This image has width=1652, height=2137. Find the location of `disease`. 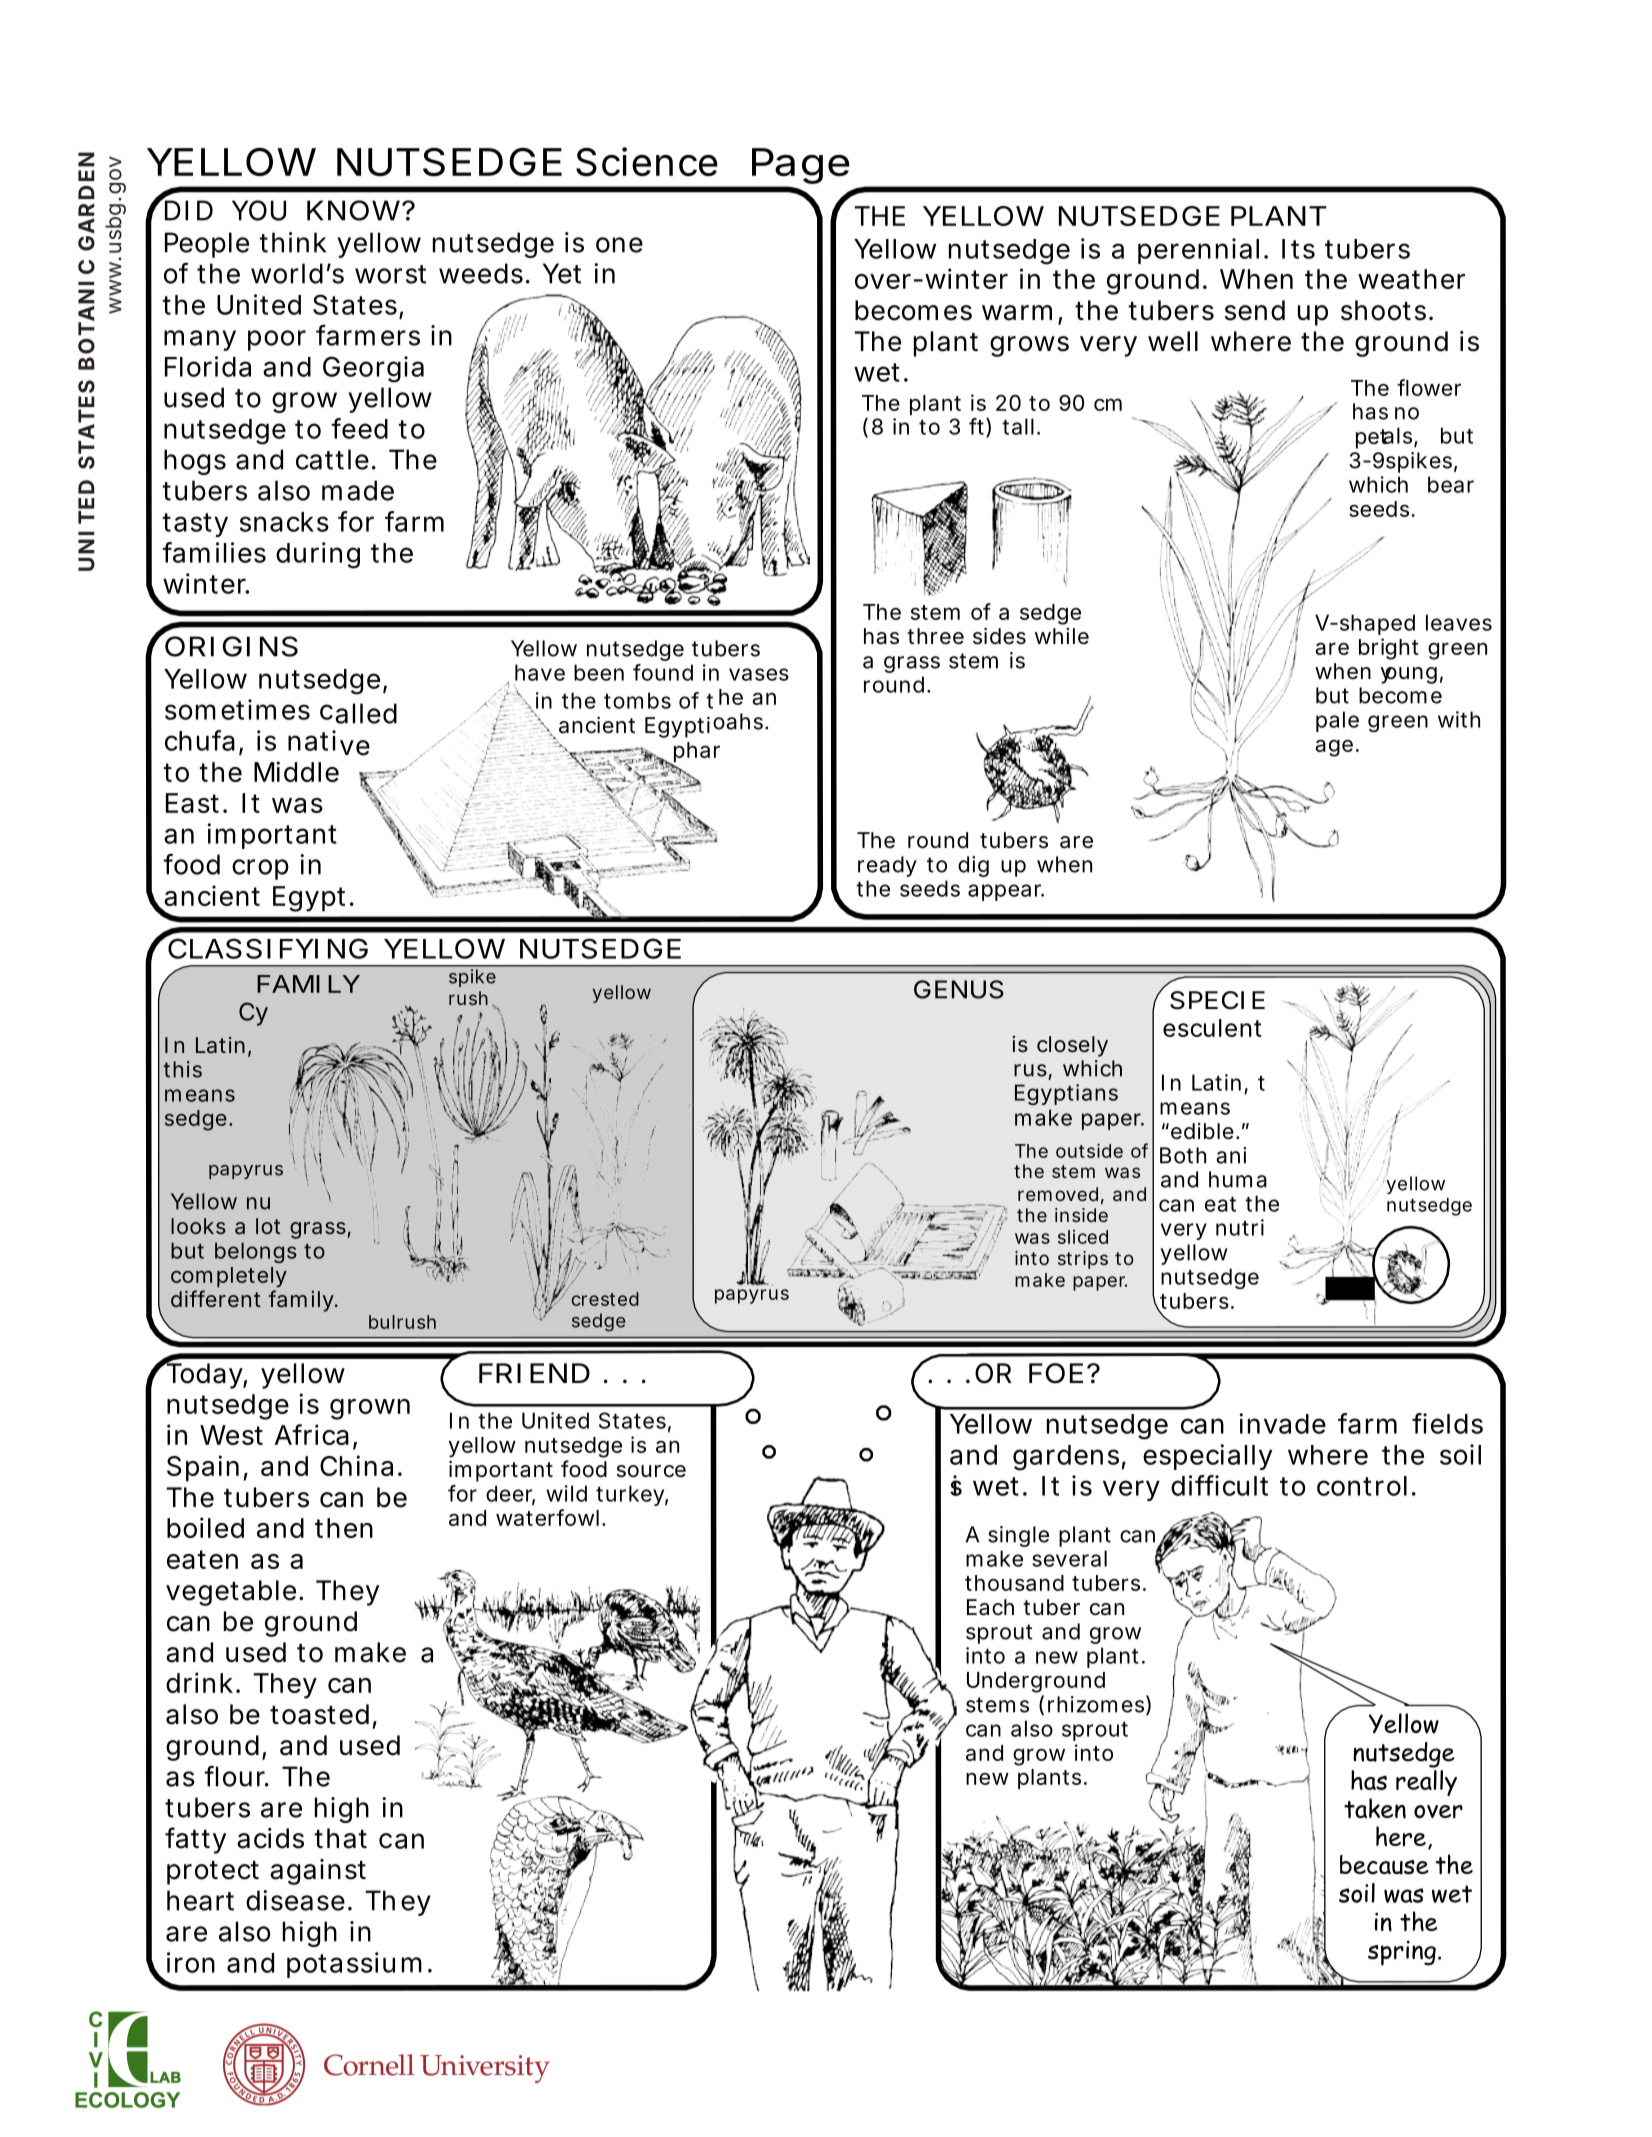

disease is located at coordinates (295, 1900).
